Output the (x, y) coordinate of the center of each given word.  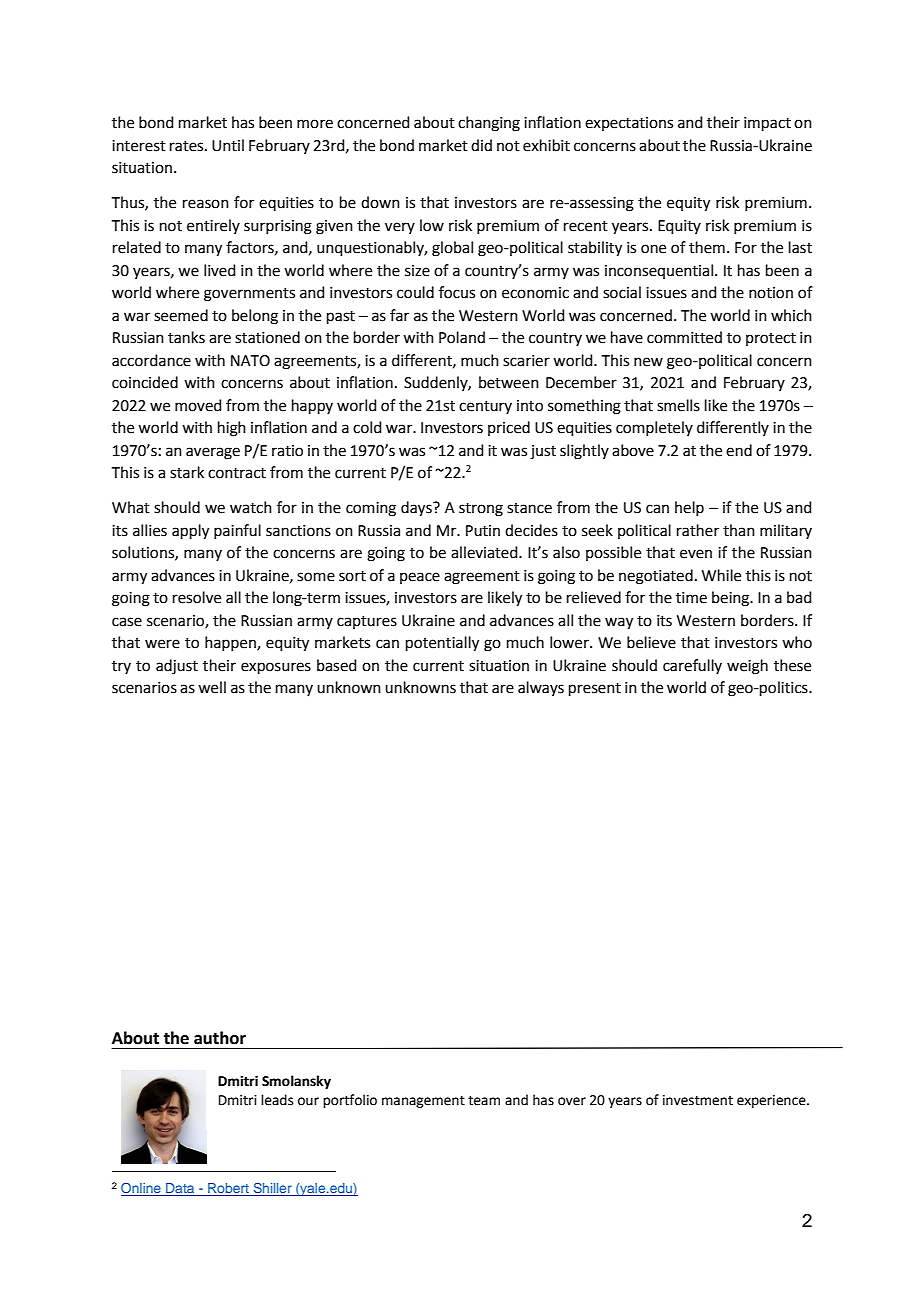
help (689, 508)
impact (767, 124)
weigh (747, 667)
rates (188, 146)
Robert (228, 1189)
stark (187, 472)
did (481, 145)
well (212, 687)
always (541, 688)
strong (481, 510)
